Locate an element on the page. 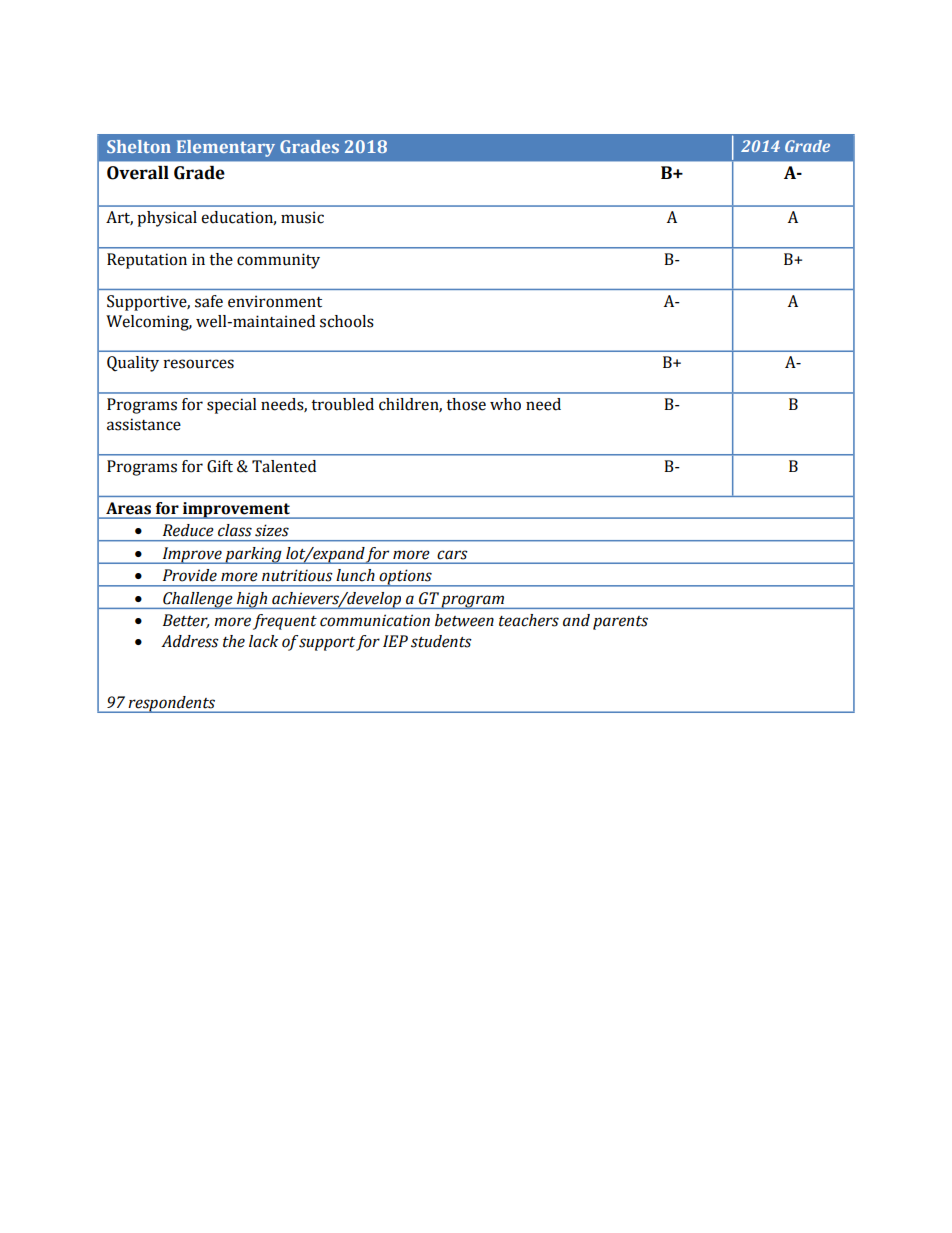 The width and height of the image is (952, 1233). Elementary is located at coordinates (226, 148).
